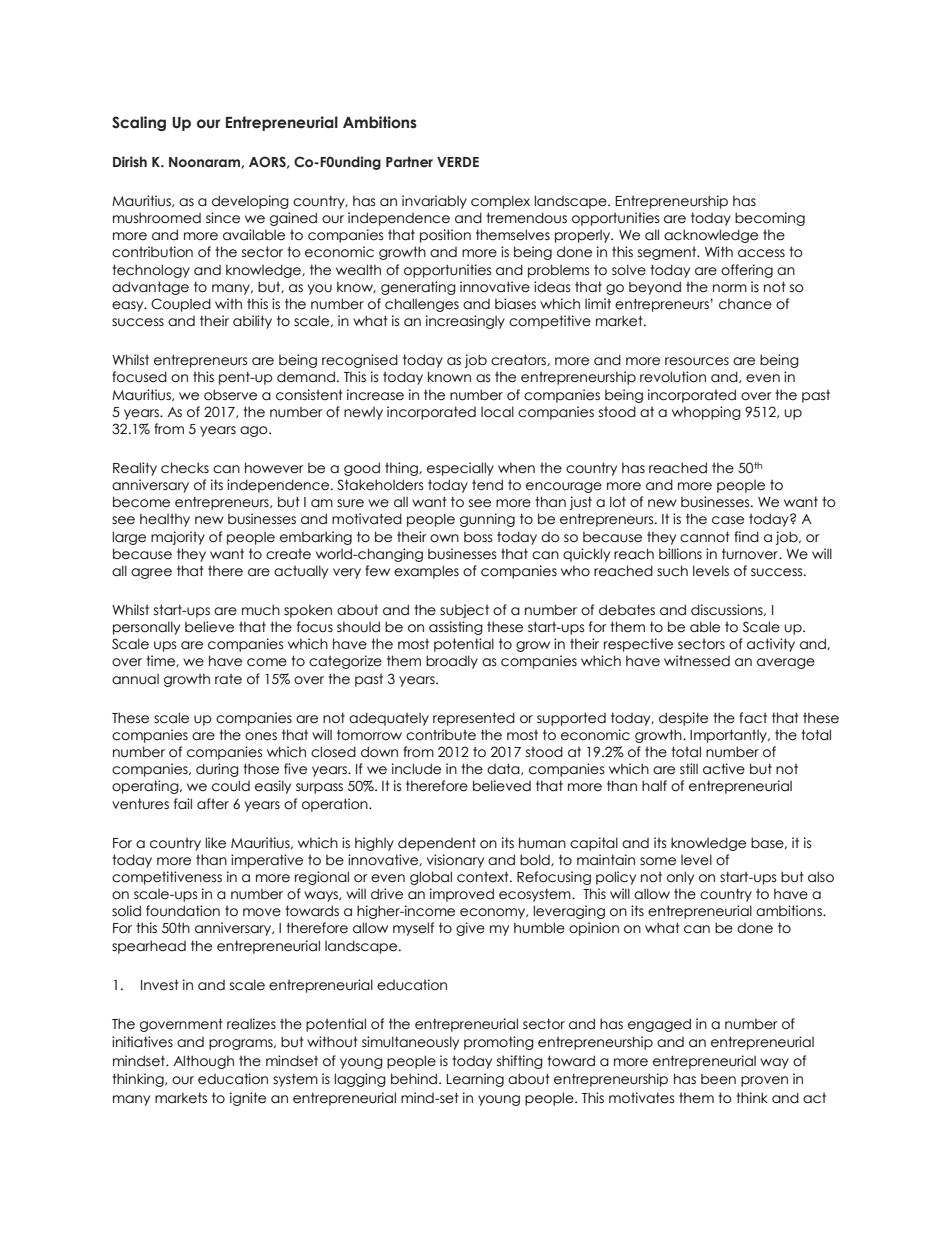 This screenshot has width=952, height=1233. I want to click on active, so click(724, 769).
